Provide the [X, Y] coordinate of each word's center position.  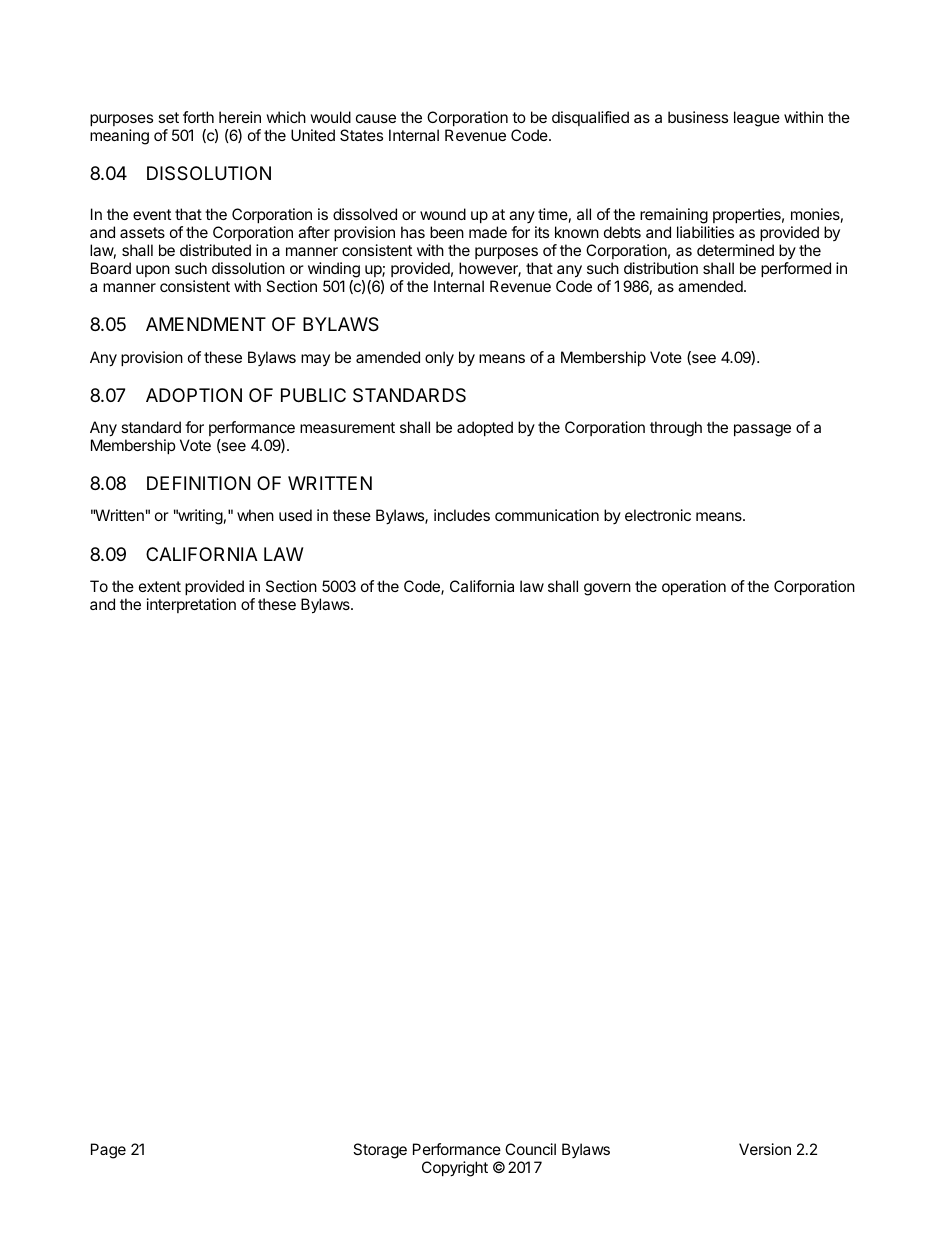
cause [376, 118]
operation [694, 587]
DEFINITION [198, 483]
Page [108, 1151]
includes [462, 515]
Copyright [455, 1169]
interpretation [191, 605]
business [698, 117]
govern [607, 589]
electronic [658, 515]
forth [198, 117]
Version [765, 1149]
